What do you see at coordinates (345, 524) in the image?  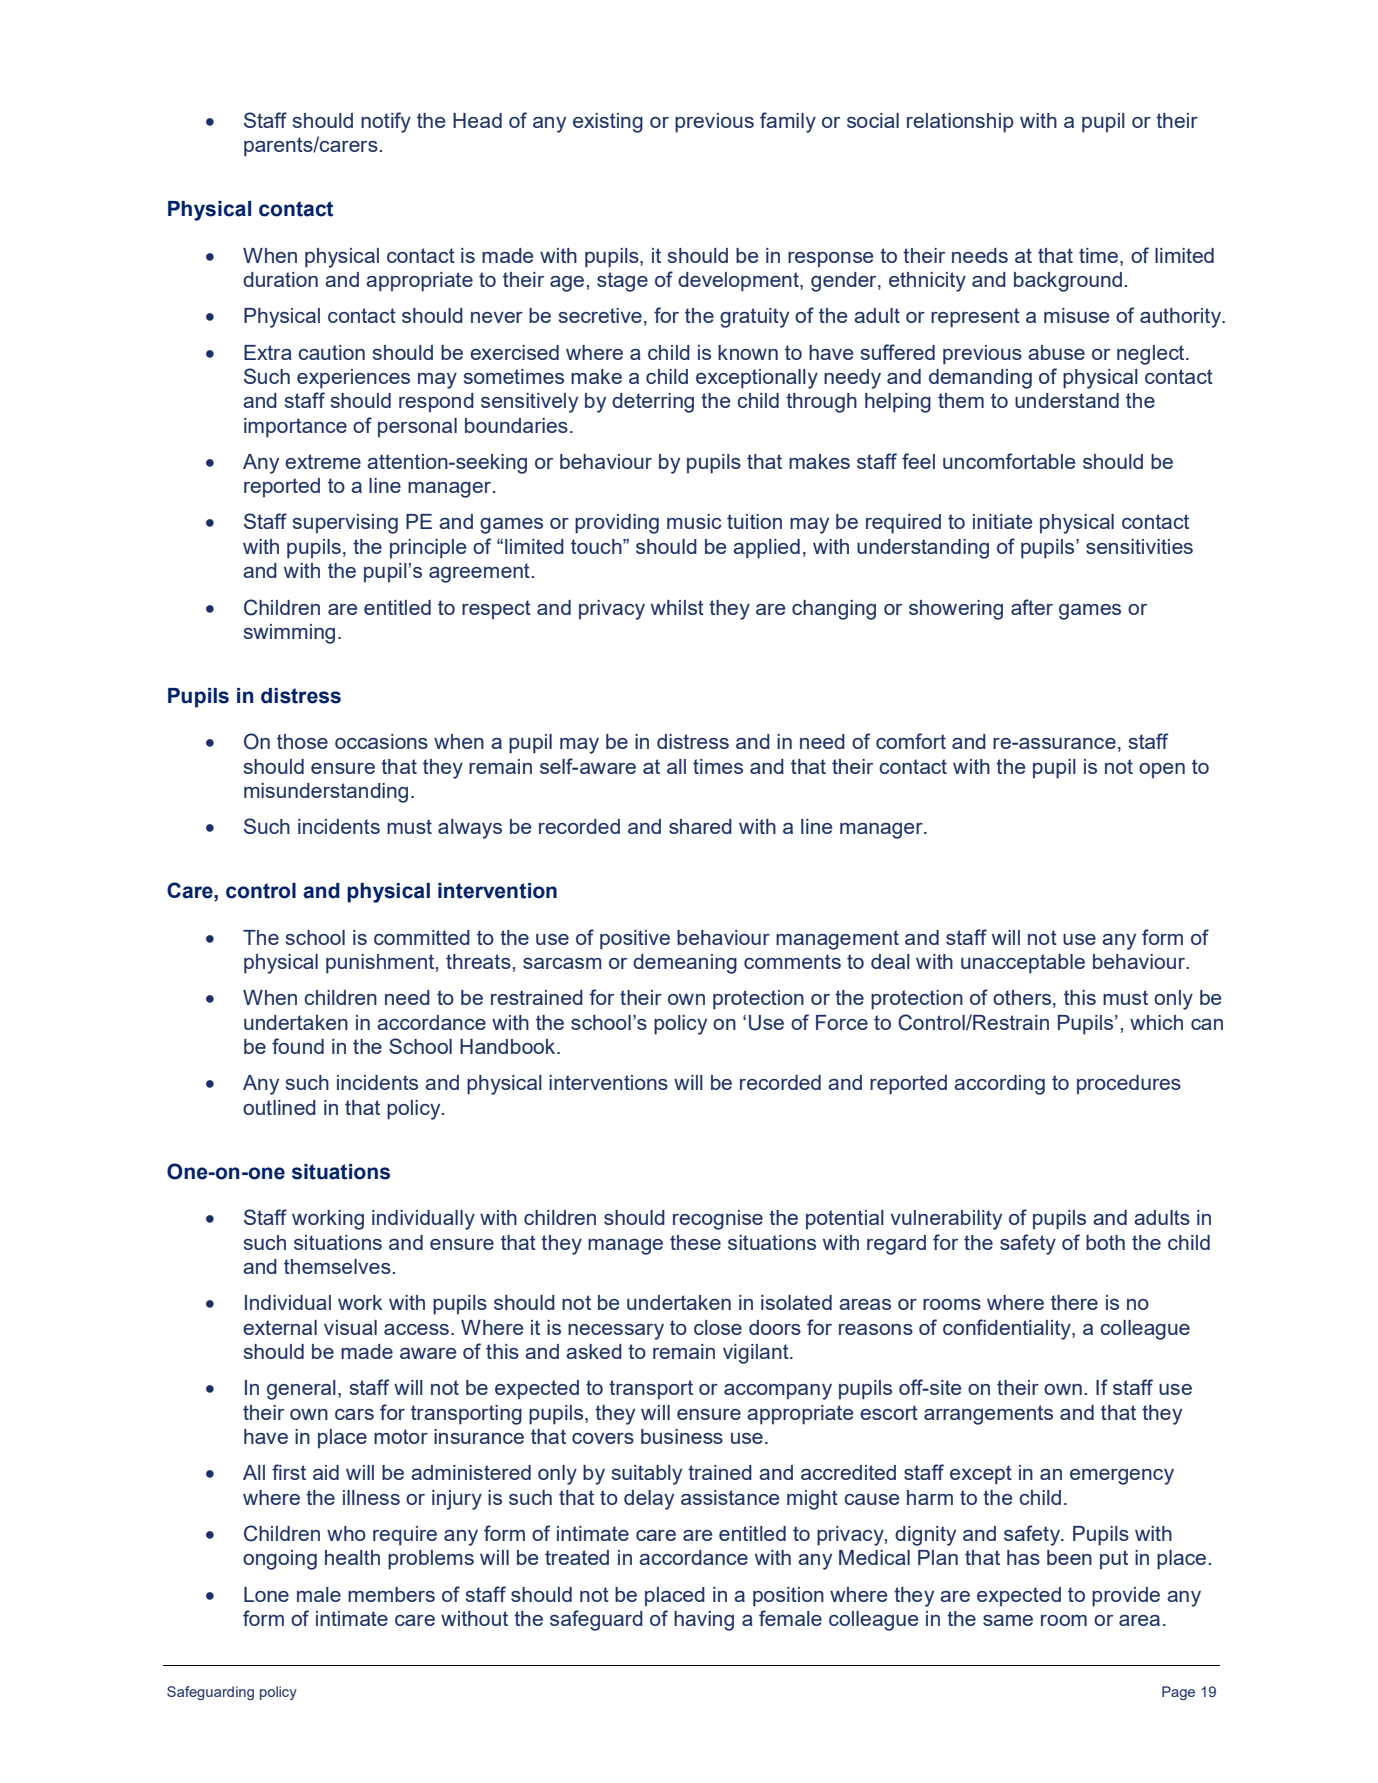 I see `supervising` at bounding box center [345, 524].
